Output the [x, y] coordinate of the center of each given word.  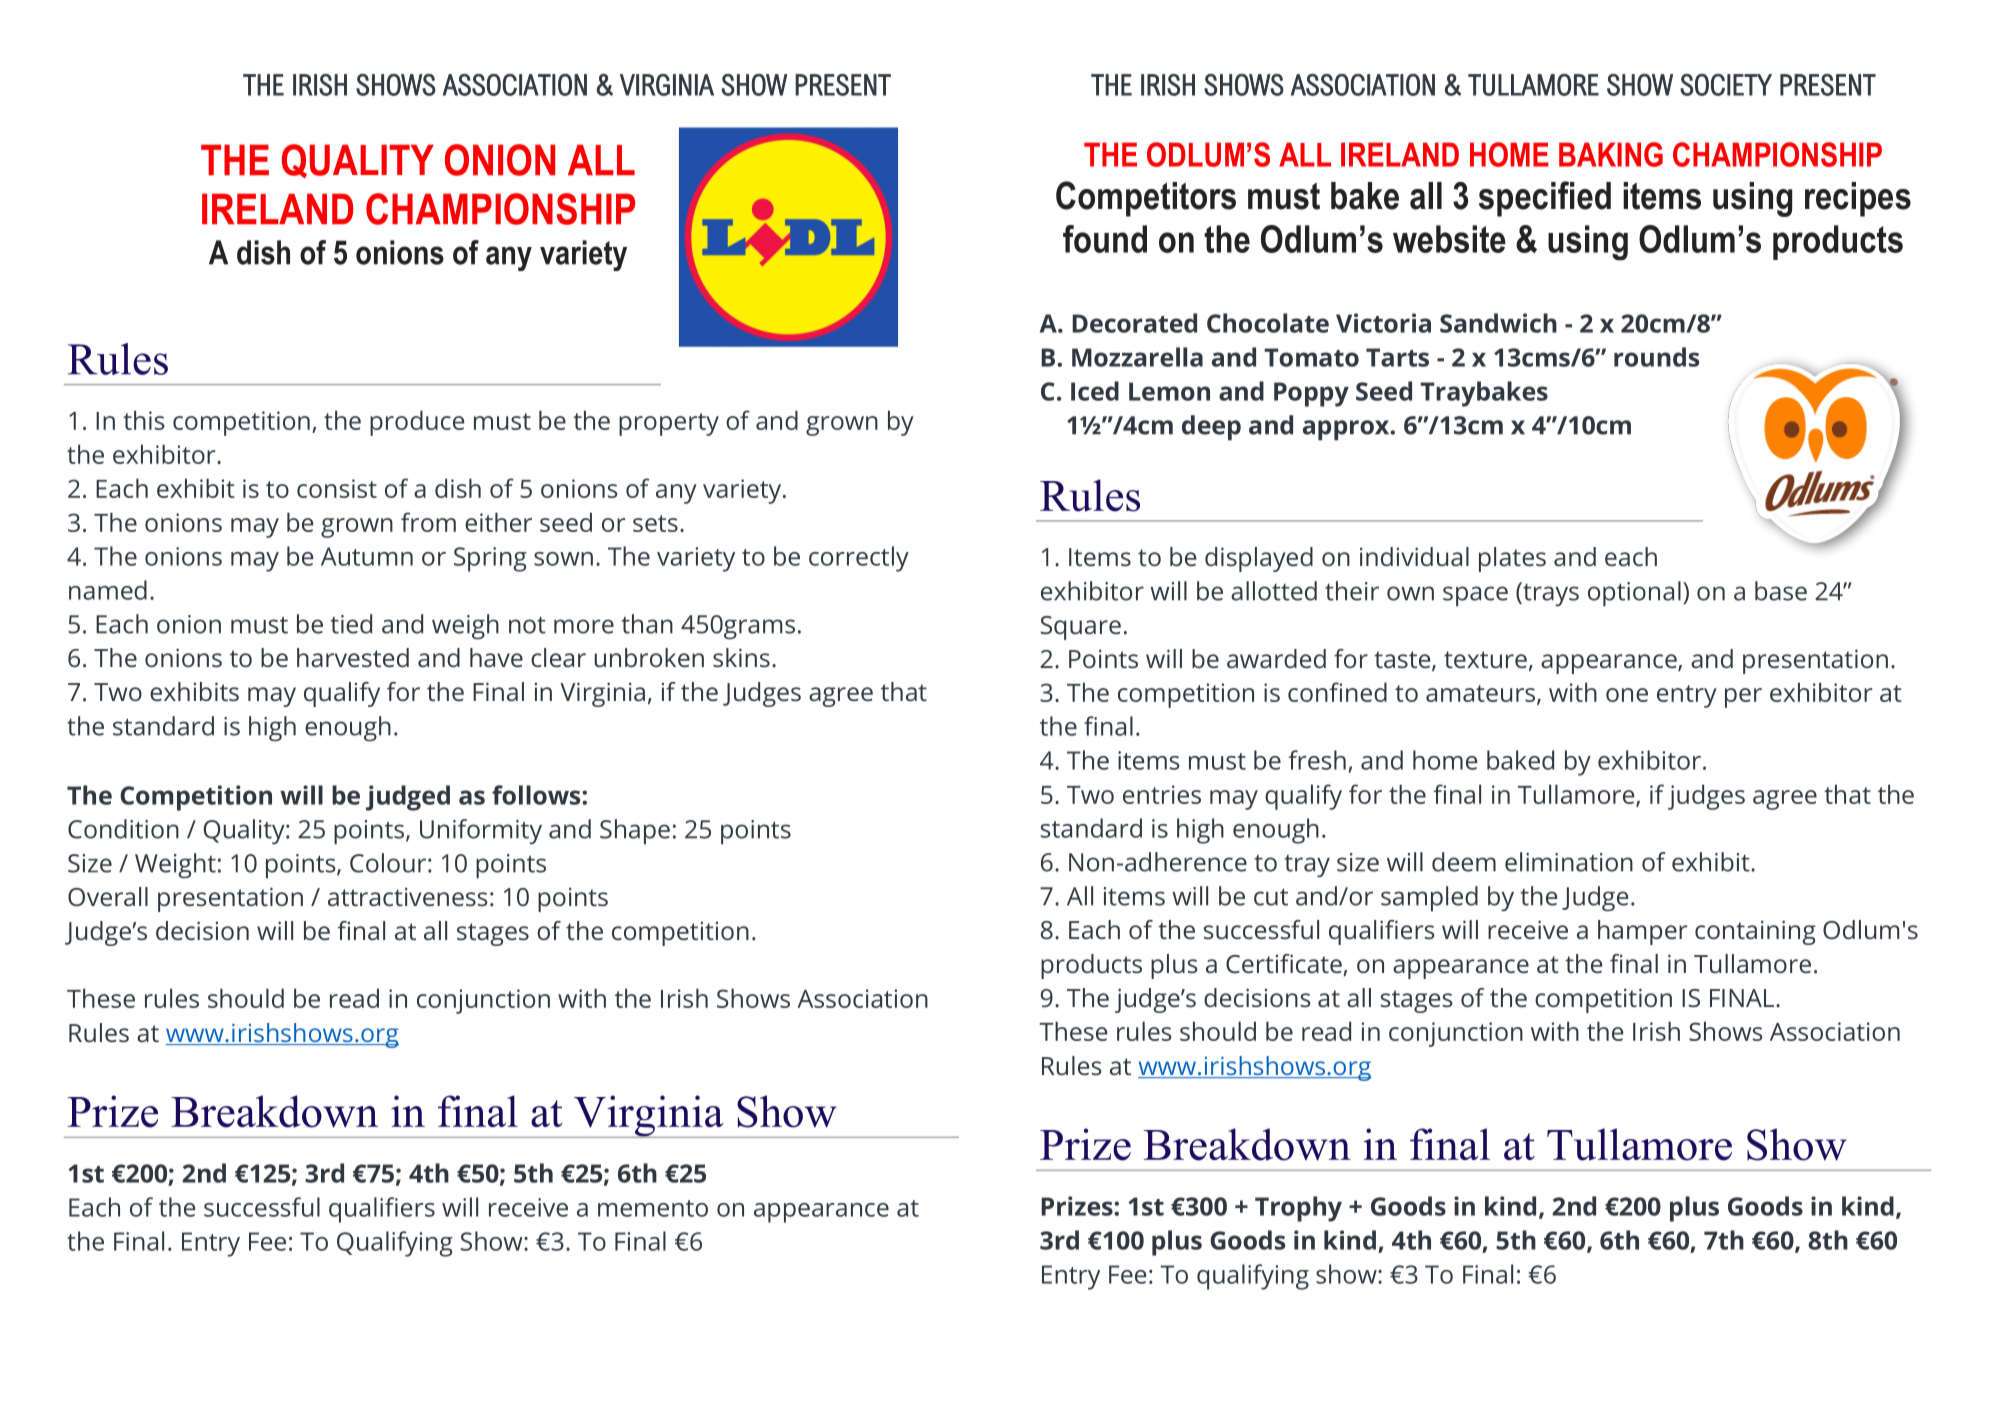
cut [1271, 897]
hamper [1642, 932]
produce [417, 423]
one [1627, 695]
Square [1081, 628]
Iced [1095, 391]
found [1105, 239]
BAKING [1611, 154]
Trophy [1298, 1209]
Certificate [1285, 965]
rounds [1656, 357]
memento [653, 1208]
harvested [353, 657]
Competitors [1146, 199]
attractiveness [408, 896]
